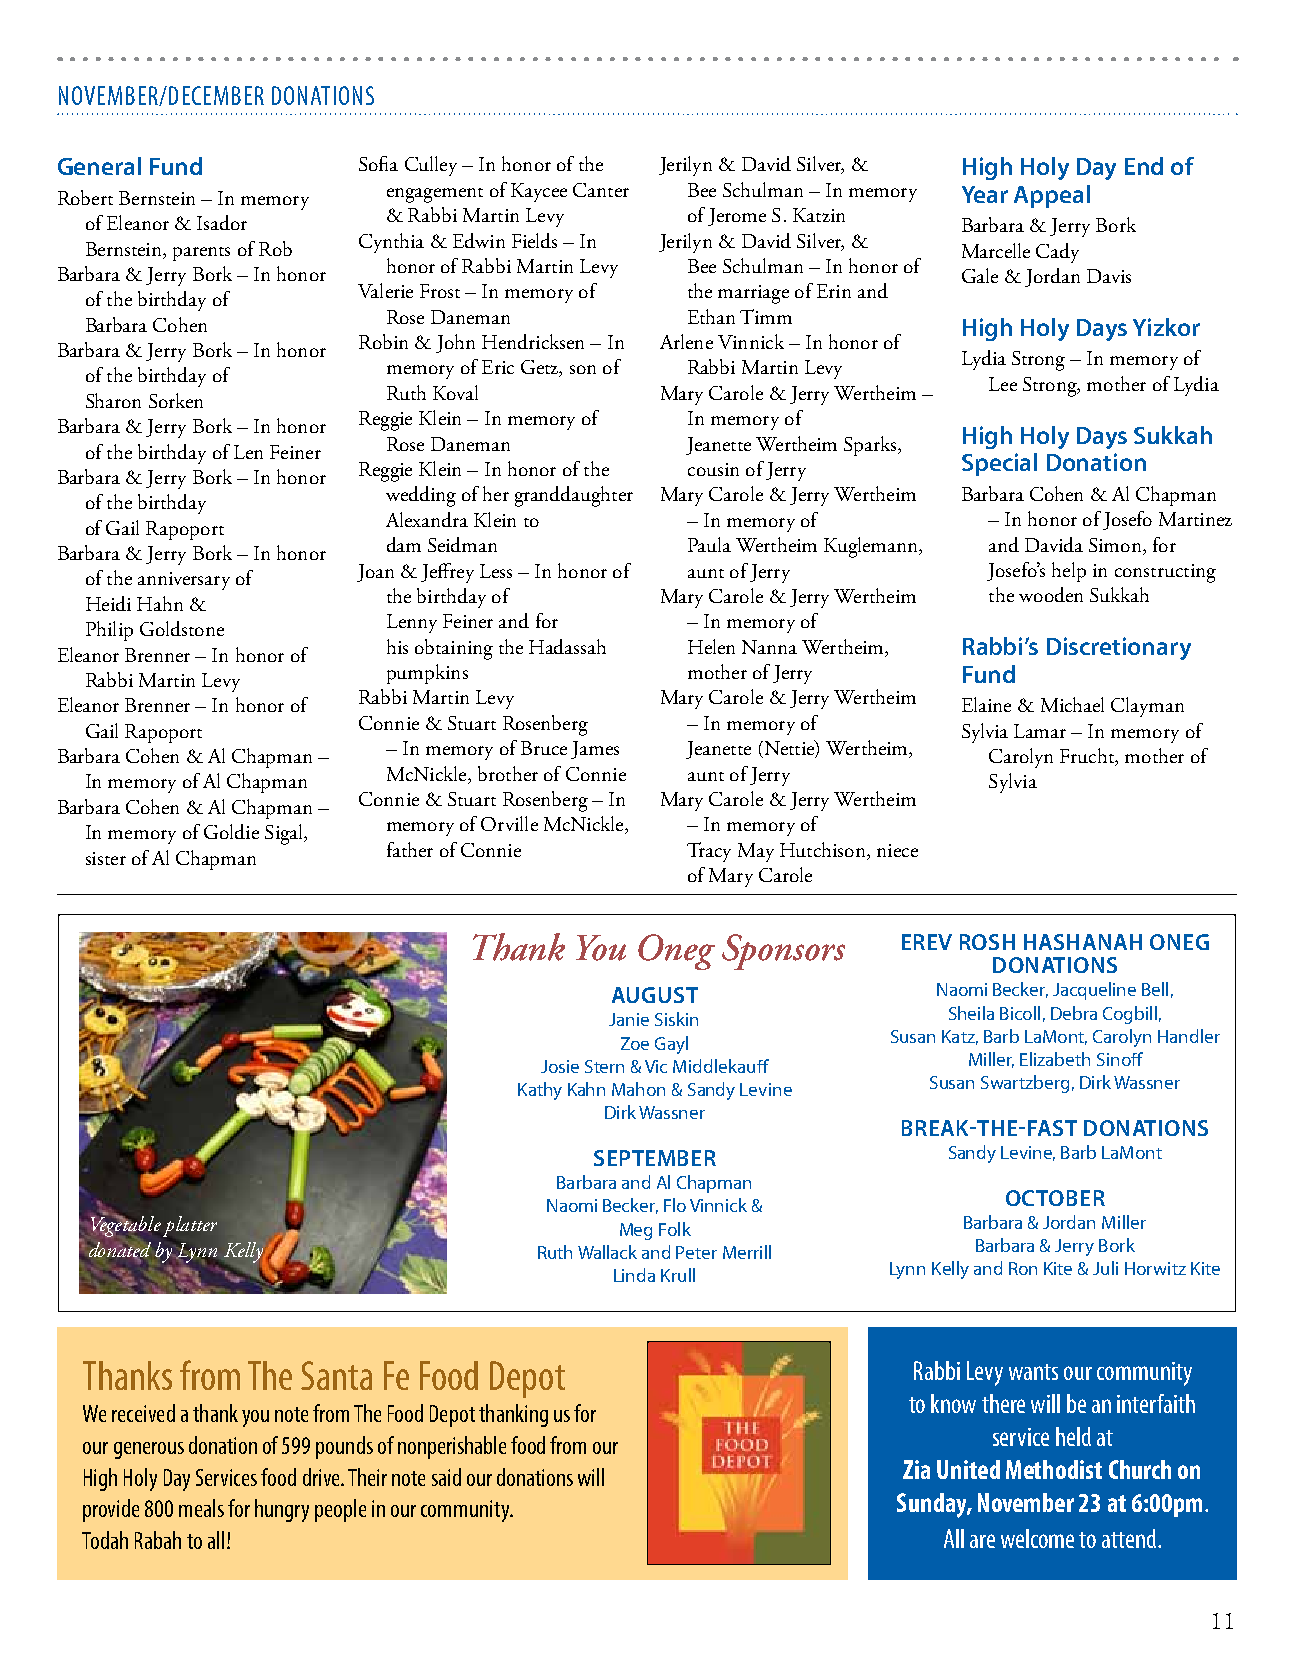 Image resolution: width=1294 pixels, height=1675 pixels. I want to click on parents, so click(201, 254).
